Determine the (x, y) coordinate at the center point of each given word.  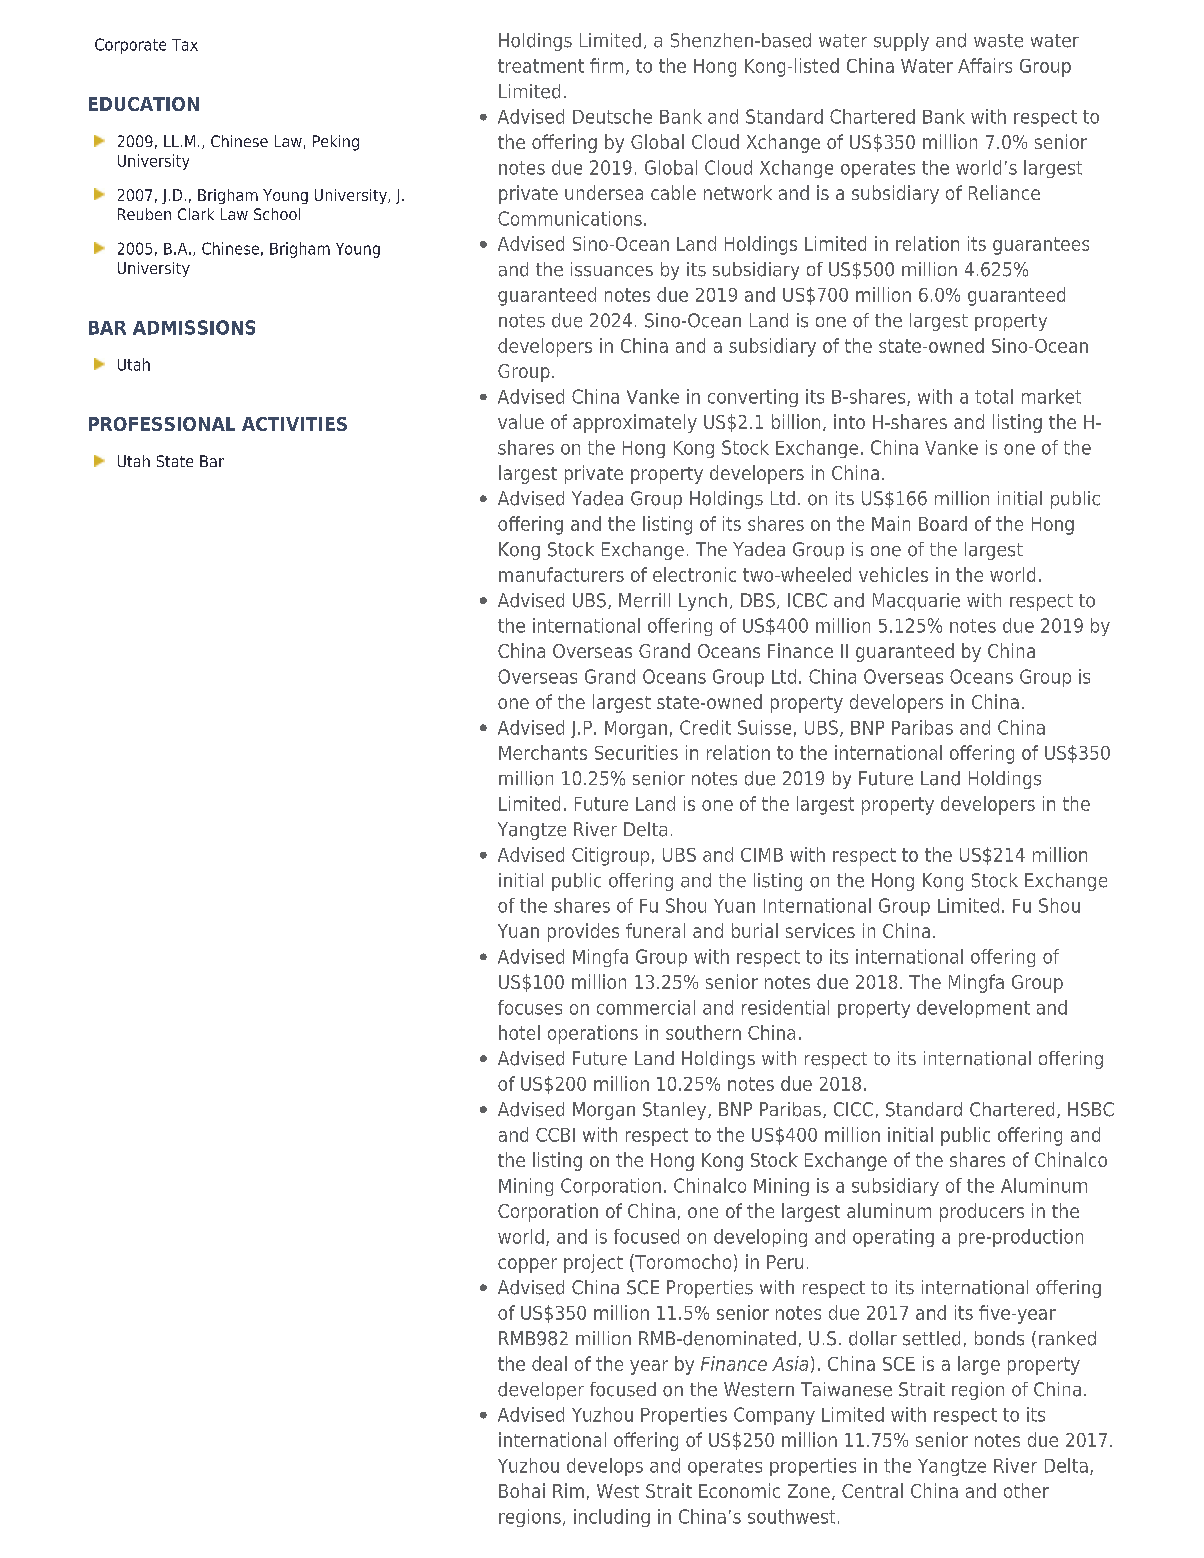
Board (943, 523)
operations (593, 1034)
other (1026, 1490)
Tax (185, 45)
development (973, 1009)
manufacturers (561, 574)
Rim (568, 1490)
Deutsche (612, 116)
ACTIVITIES (294, 424)
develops (605, 1467)
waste (998, 41)
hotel (519, 1032)
